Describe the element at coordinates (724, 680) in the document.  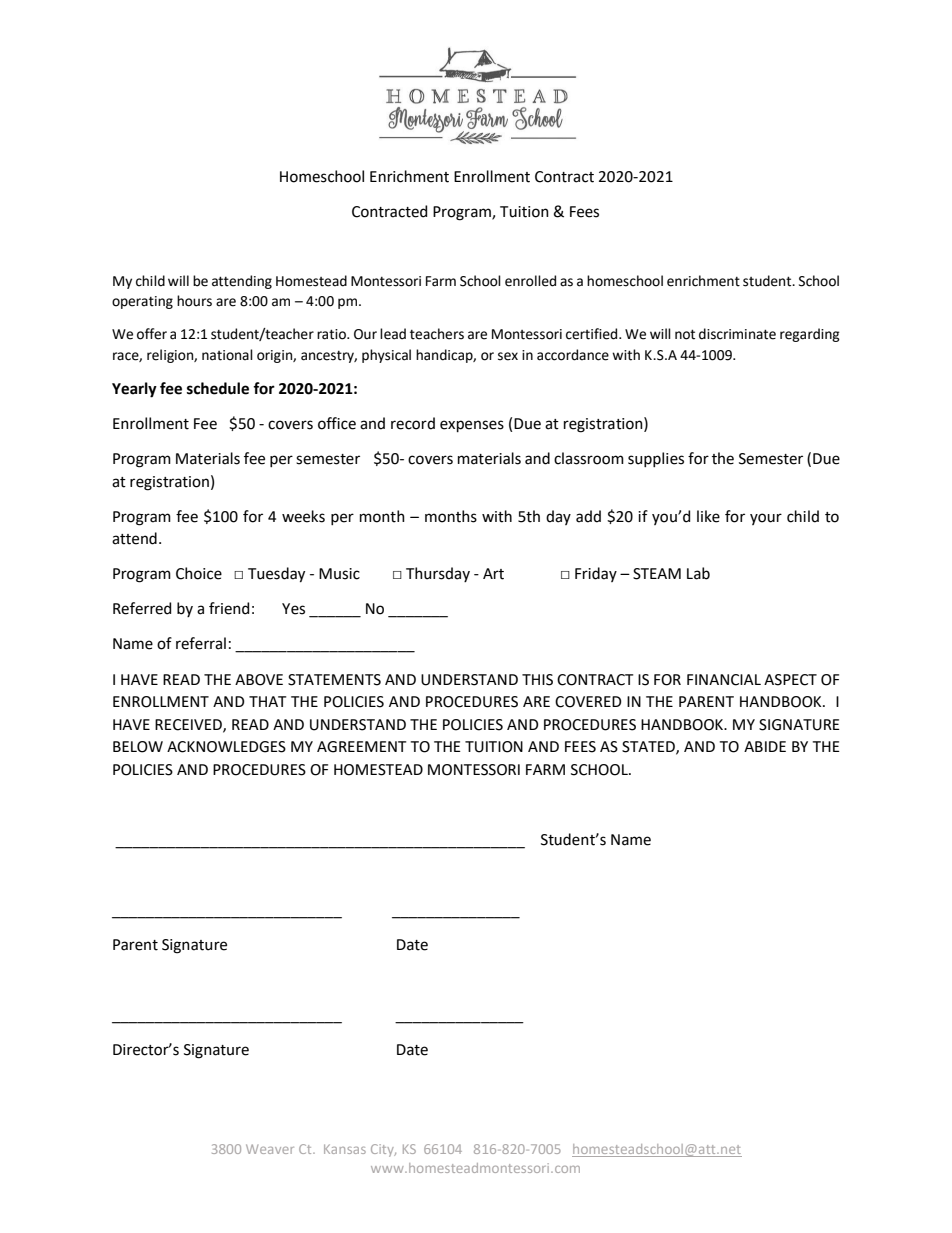
I see `FINANCIAL` at that location.
